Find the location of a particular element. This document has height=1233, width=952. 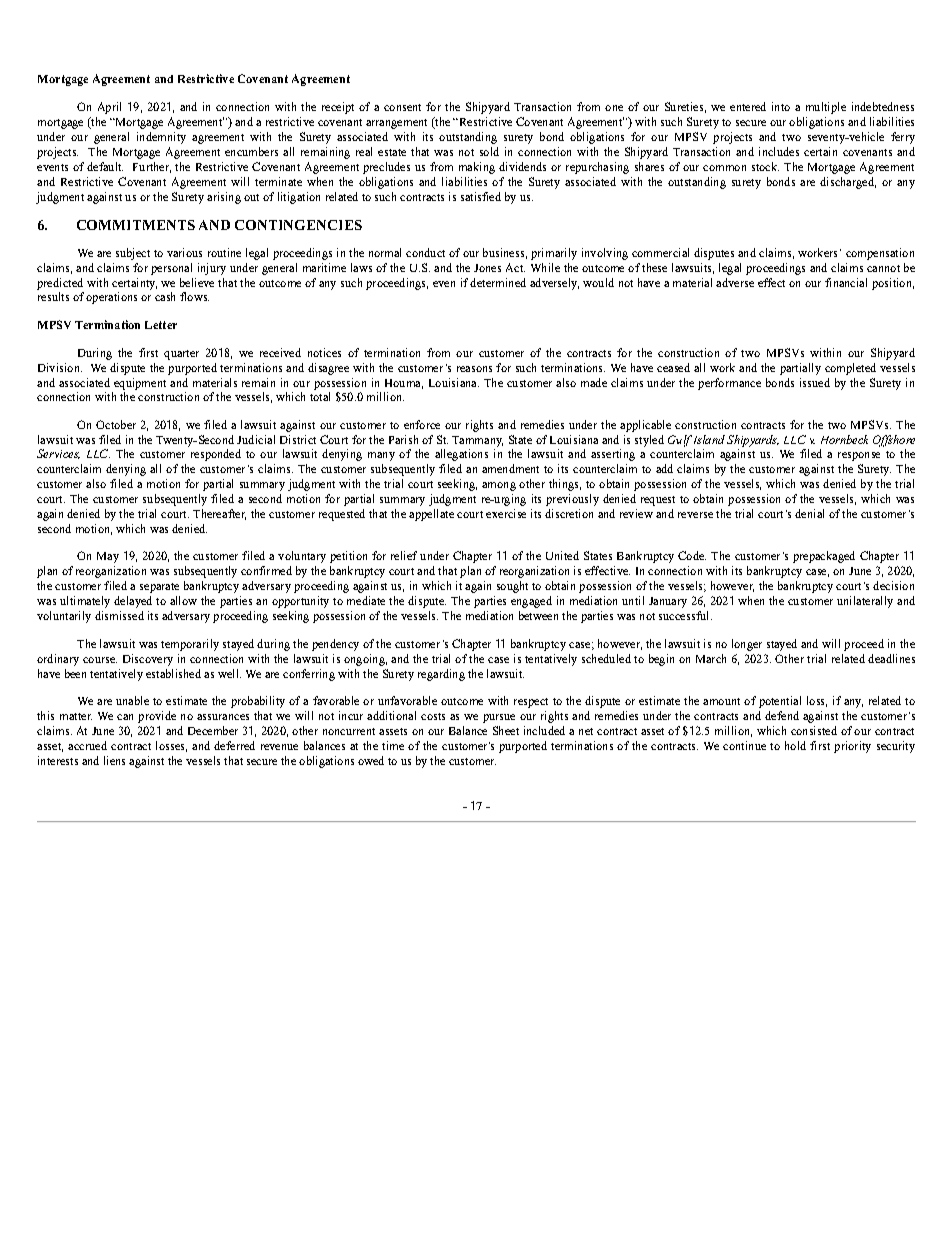

sold is located at coordinates (489, 151).
